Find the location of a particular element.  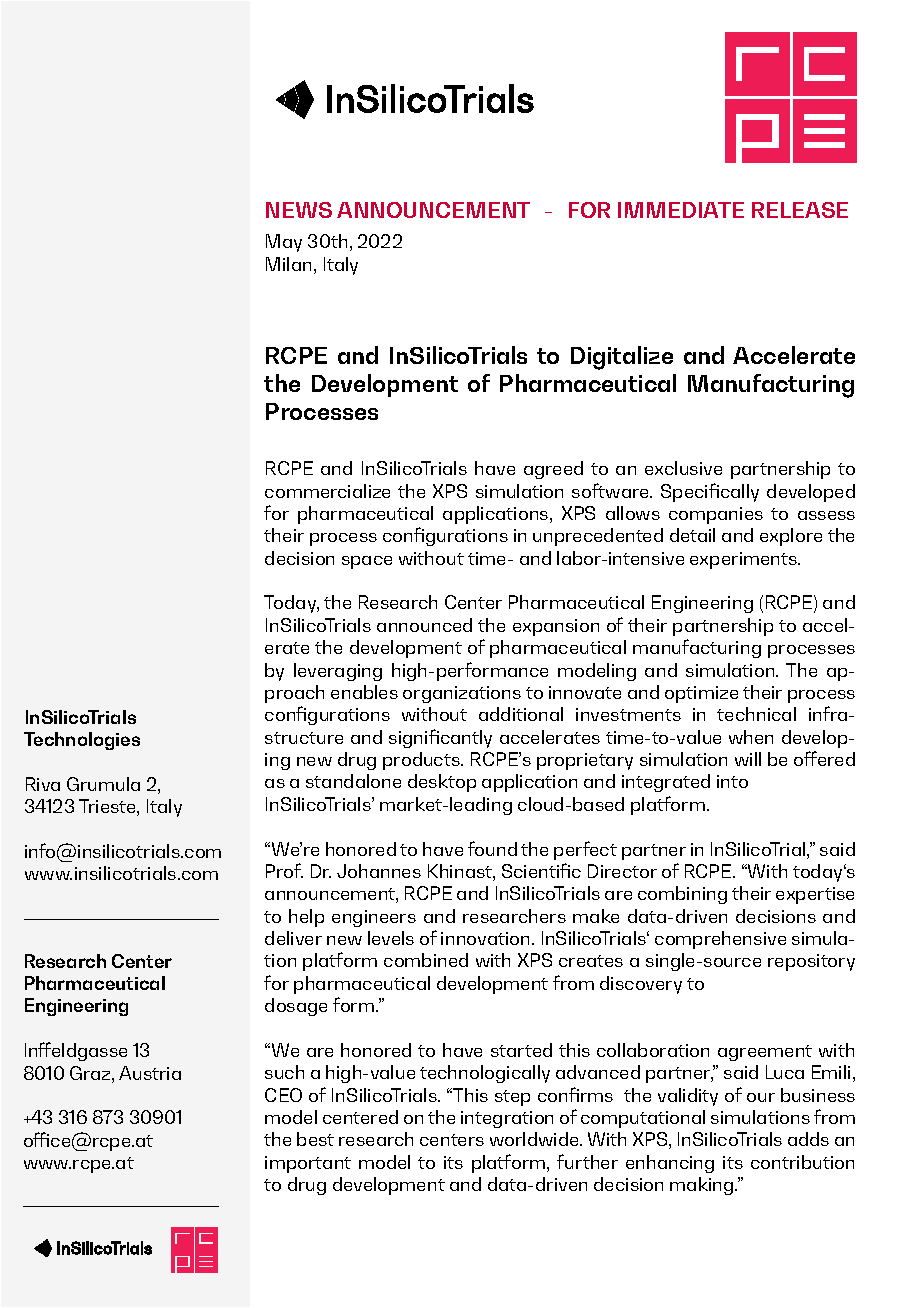

Austria is located at coordinates (150, 1073).
